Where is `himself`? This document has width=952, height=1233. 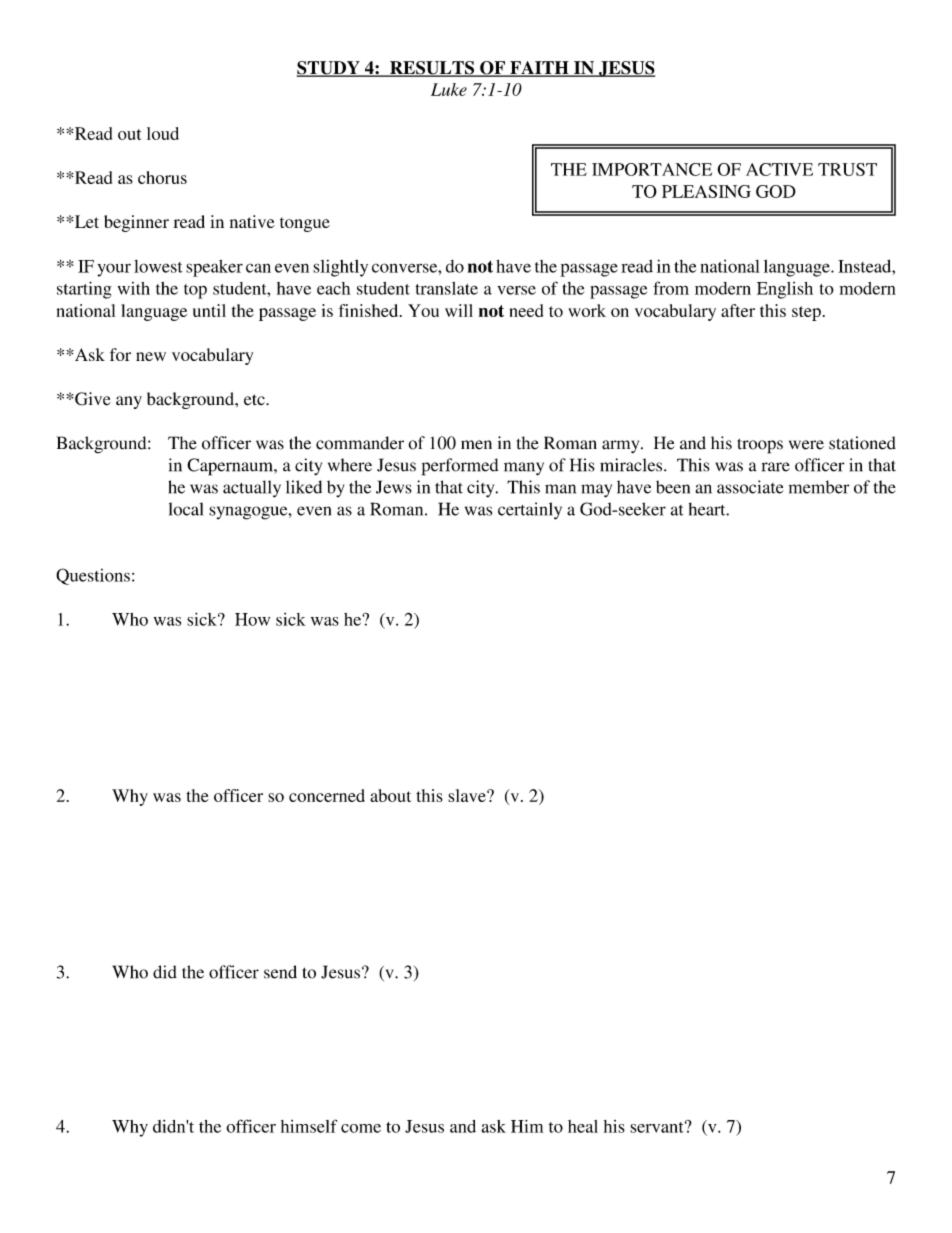 himself is located at coordinates (309, 1126).
